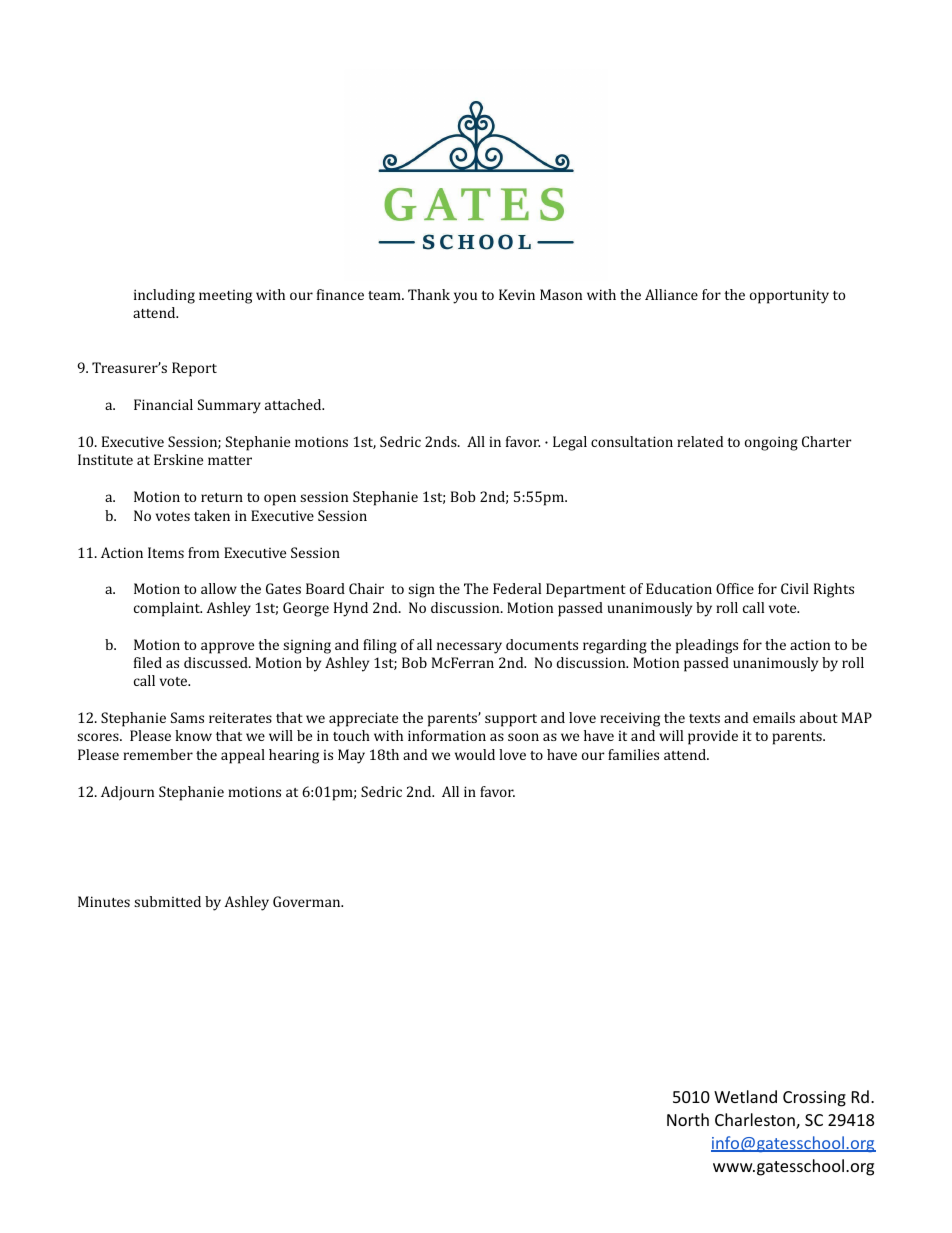 This image has width=952, height=1233. Describe the element at coordinates (511, 720) in the image. I see `support` at that location.
